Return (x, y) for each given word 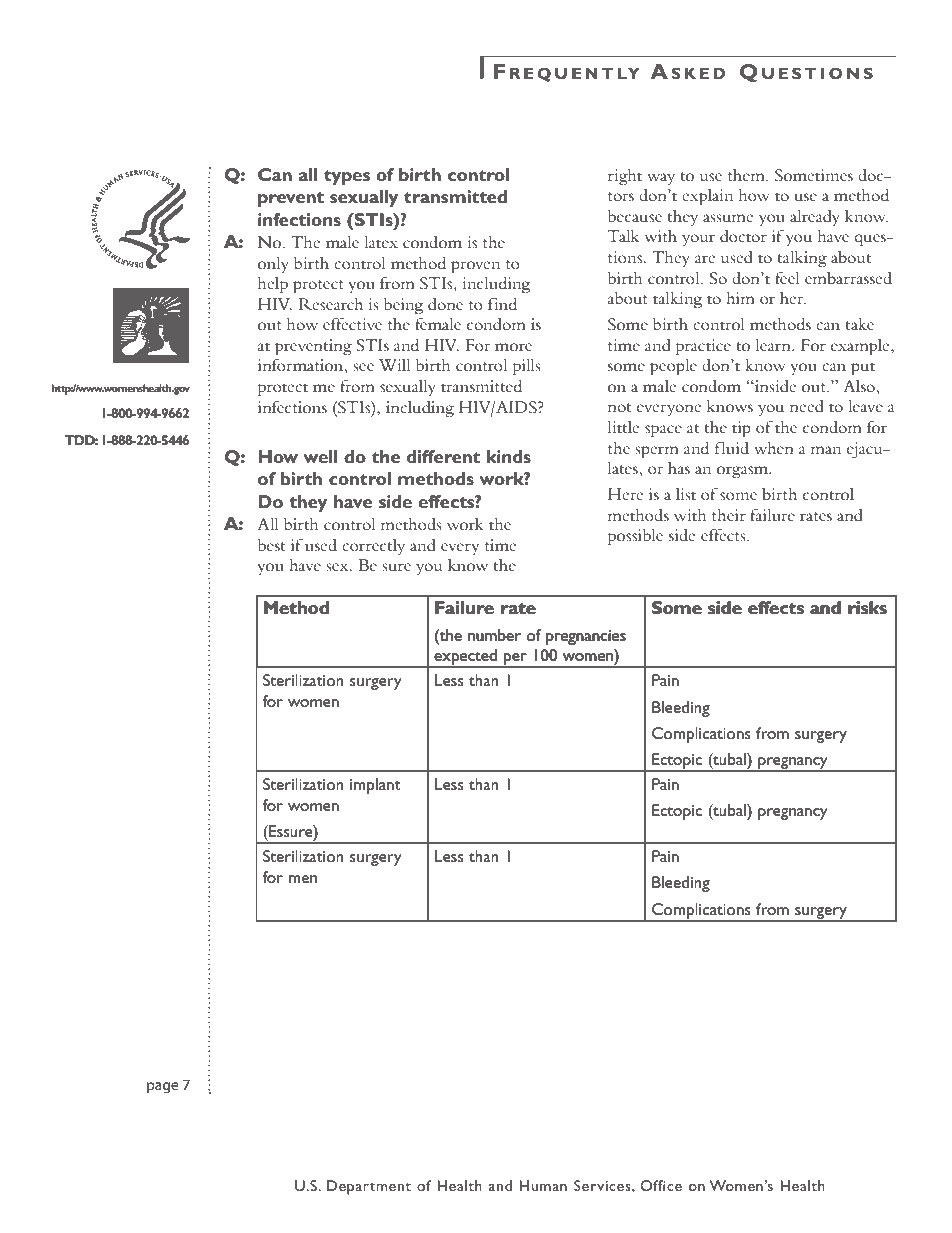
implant (375, 786)
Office (661, 1185)
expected (466, 658)
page (163, 1087)
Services (603, 1185)
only (273, 265)
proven (475, 267)
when (774, 447)
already (815, 217)
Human (543, 1185)
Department (369, 1187)
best (271, 544)
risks (867, 607)
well (321, 456)
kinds (509, 456)
